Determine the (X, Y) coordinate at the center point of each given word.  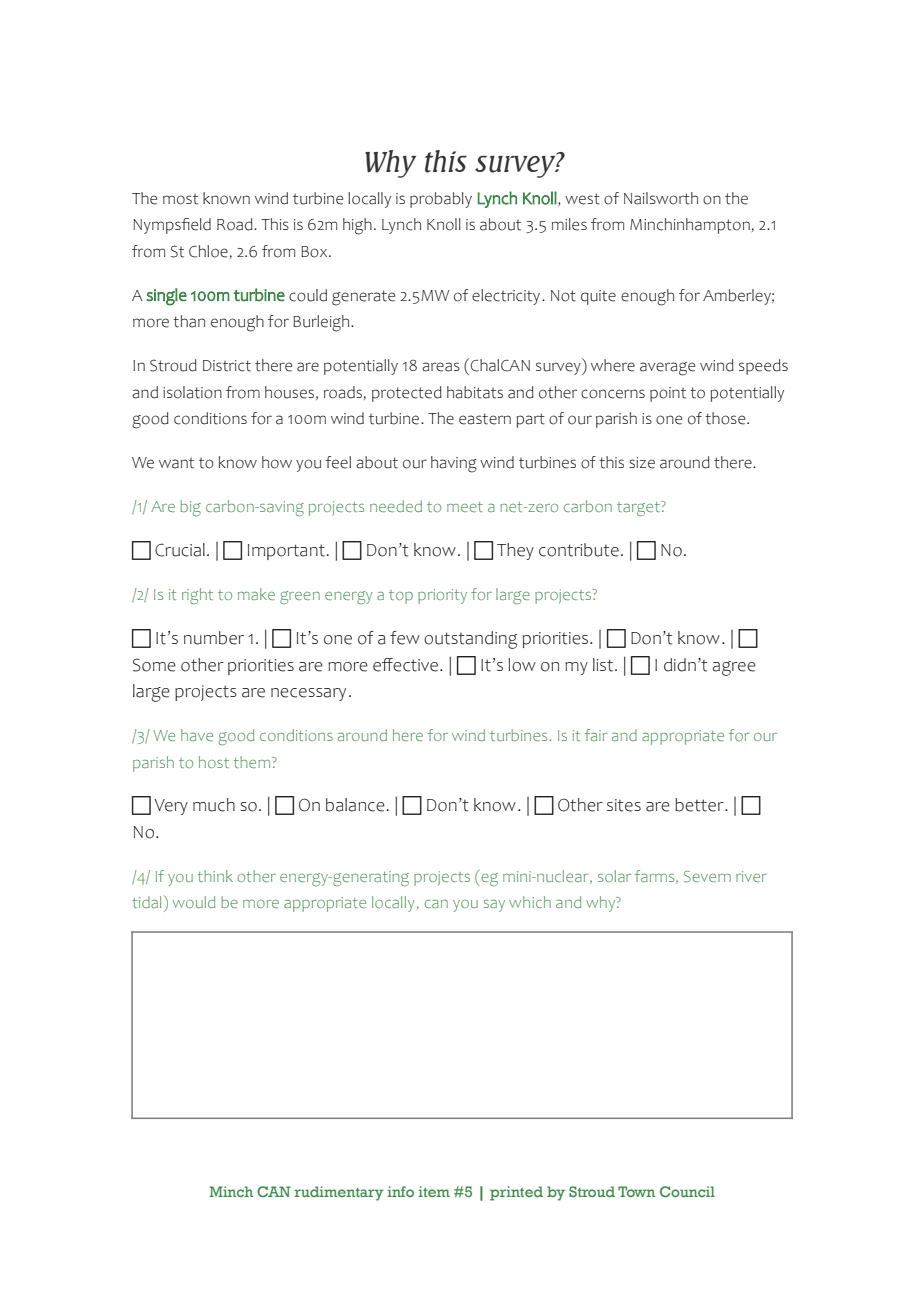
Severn (707, 877)
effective (407, 665)
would (194, 902)
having (454, 464)
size (642, 463)
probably (441, 200)
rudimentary (339, 1193)
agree (734, 668)
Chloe (208, 251)
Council (687, 1191)
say (494, 905)
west (582, 199)
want (176, 463)
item (434, 1191)
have (197, 735)
